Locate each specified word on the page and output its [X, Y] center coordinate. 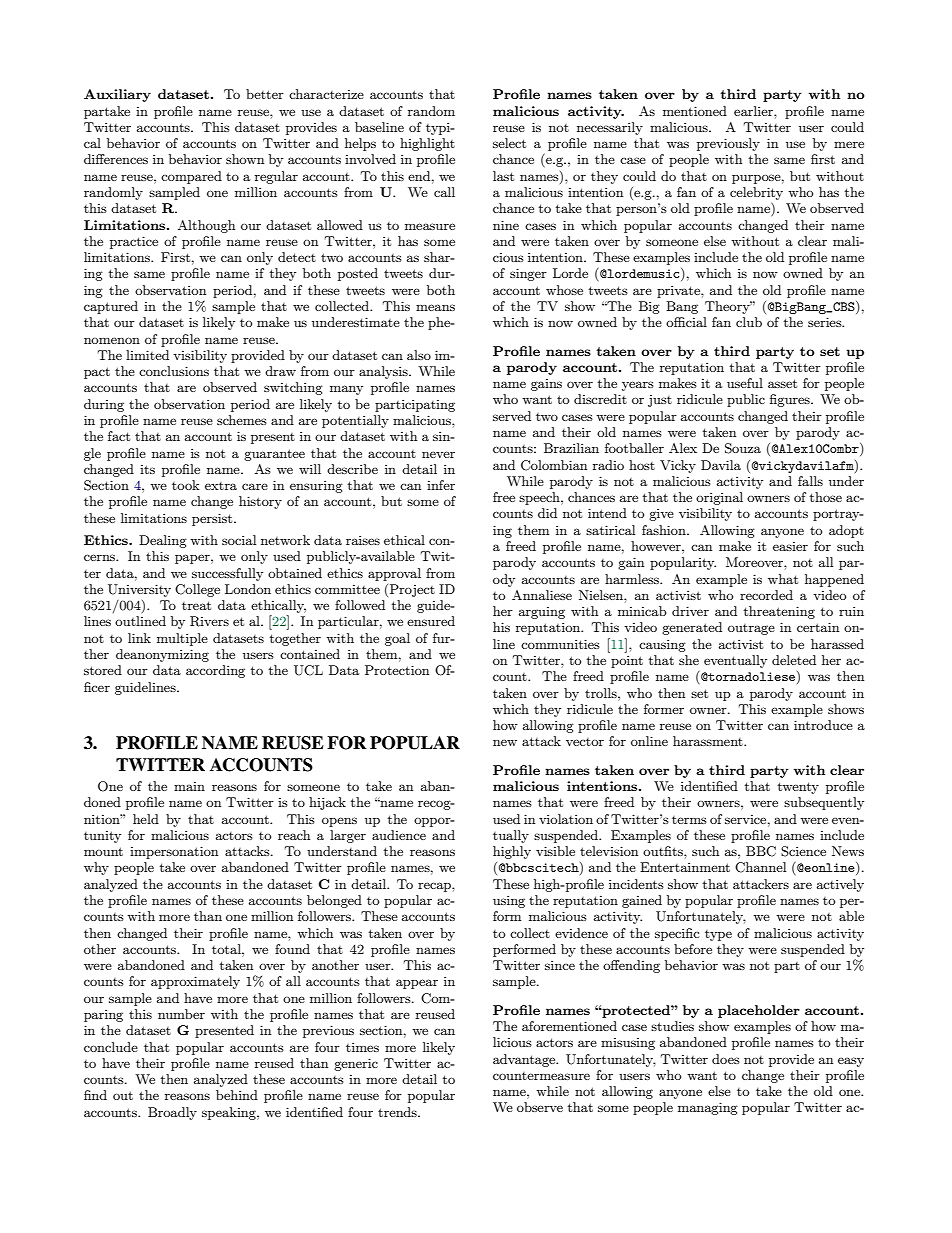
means [435, 307]
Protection [397, 670]
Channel [760, 867]
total [227, 949]
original [719, 498]
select [509, 143]
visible [555, 851]
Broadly [172, 1113]
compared [191, 177]
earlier [754, 111]
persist [213, 519]
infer [441, 485]
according [215, 671]
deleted [794, 660]
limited [147, 355]
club [749, 322]
